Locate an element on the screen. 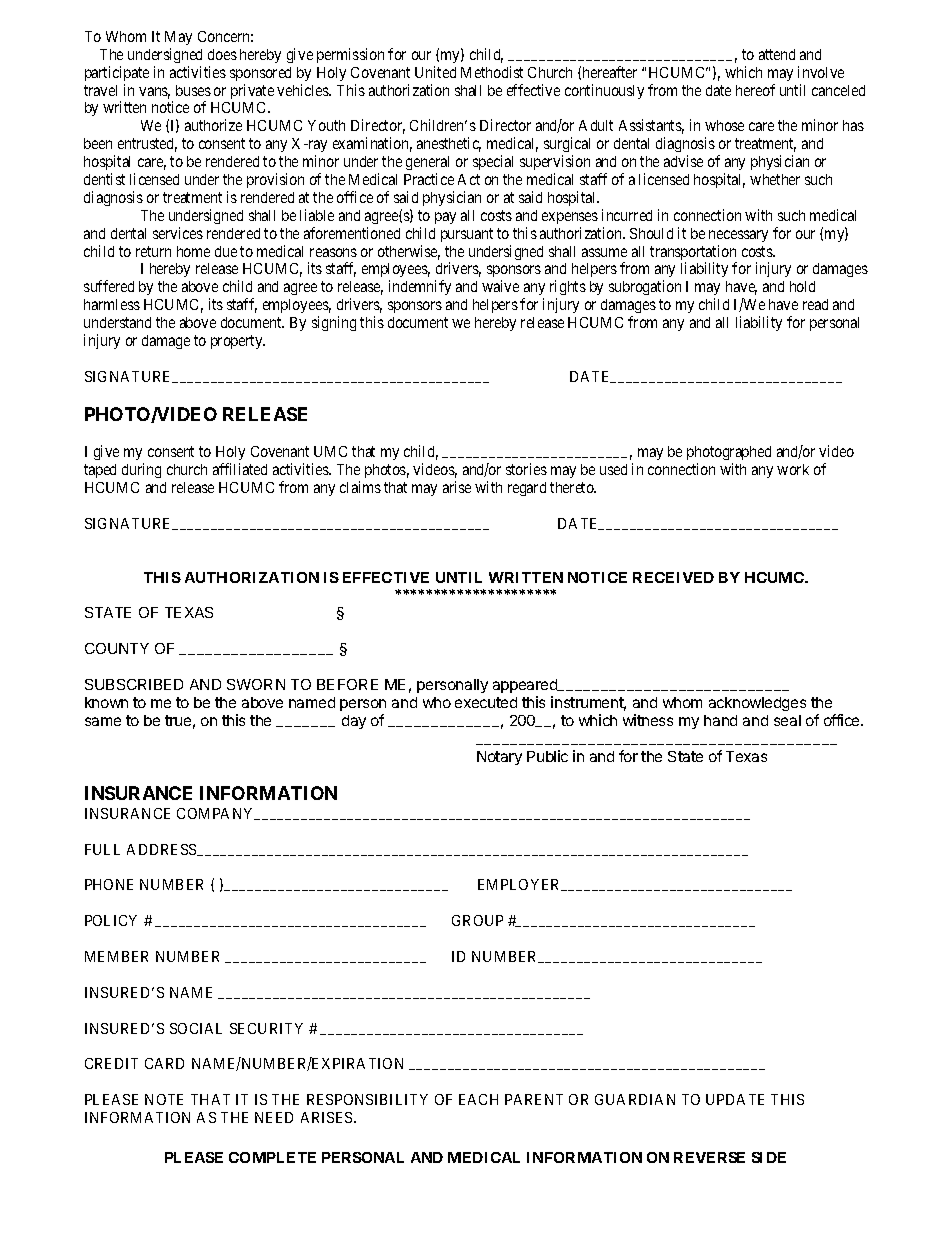  Methodist is located at coordinates (492, 72).
